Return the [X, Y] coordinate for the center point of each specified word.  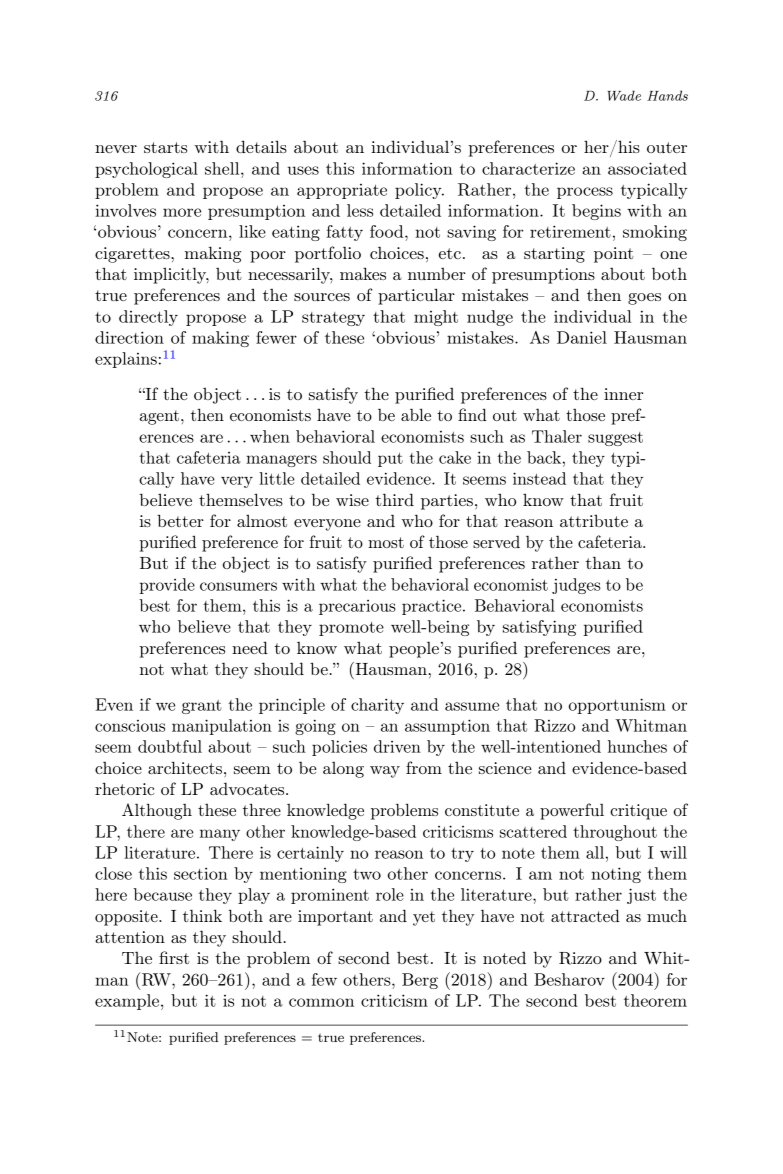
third [394, 499]
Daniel [582, 337]
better [180, 520]
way [385, 772]
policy [419, 191]
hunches [637, 746]
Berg [420, 981]
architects [185, 767]
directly [148, 318]
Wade [624, 95]
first [174, 957]
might [436, 318]
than [603, 562]
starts [165, 147]
